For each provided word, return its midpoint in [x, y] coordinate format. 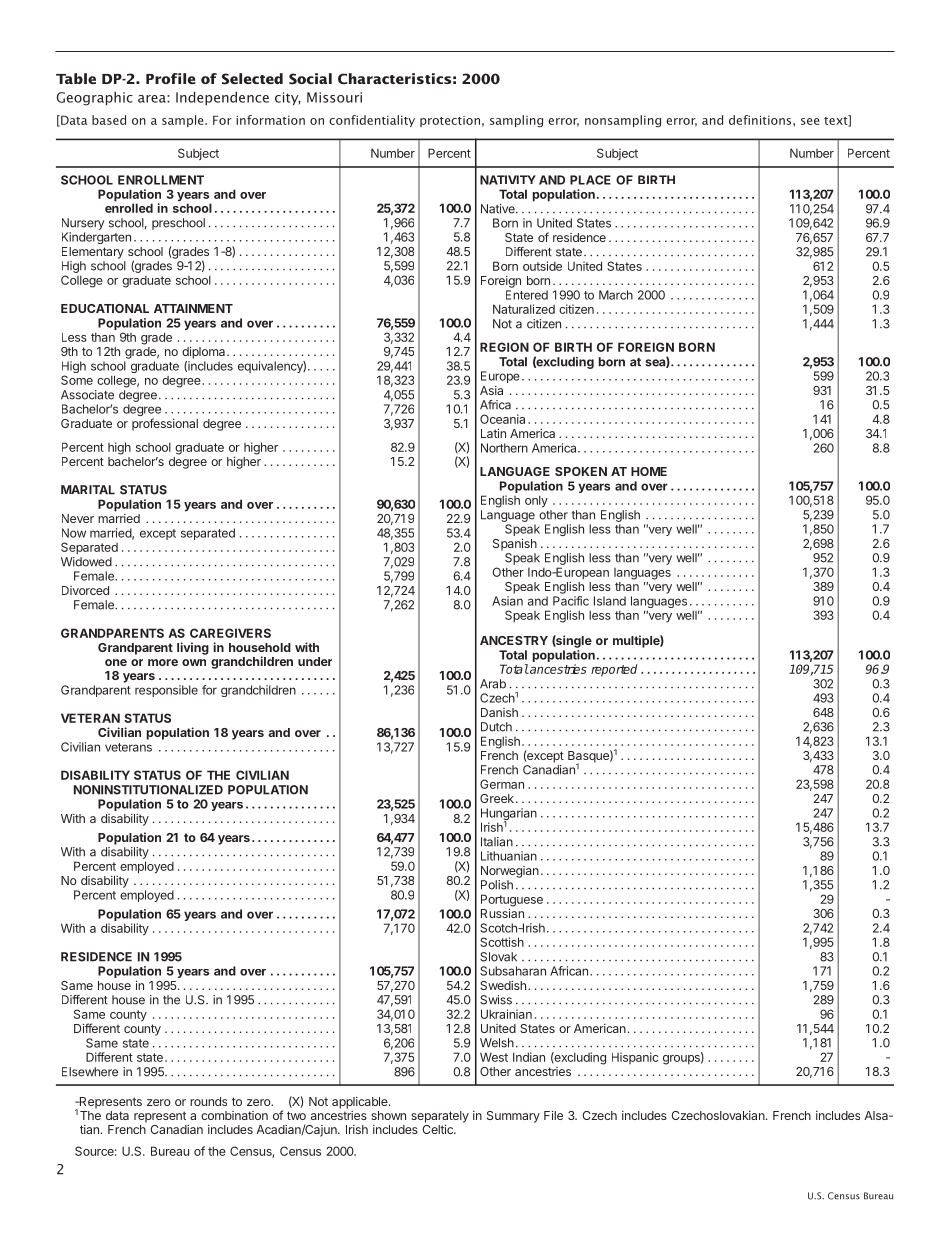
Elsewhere [90, 1072]
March [616, 295]
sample [184, 121]
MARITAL [88, 490]
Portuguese [512, 901]
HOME [649, 471]
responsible [166, 691]
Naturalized [524, 309]
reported [614, 670]
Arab [493, 684]
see [810, 121]
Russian [502, 913]
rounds [208, 1101]
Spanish [515, 544]
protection [450, 121]
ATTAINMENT [193, 308]
